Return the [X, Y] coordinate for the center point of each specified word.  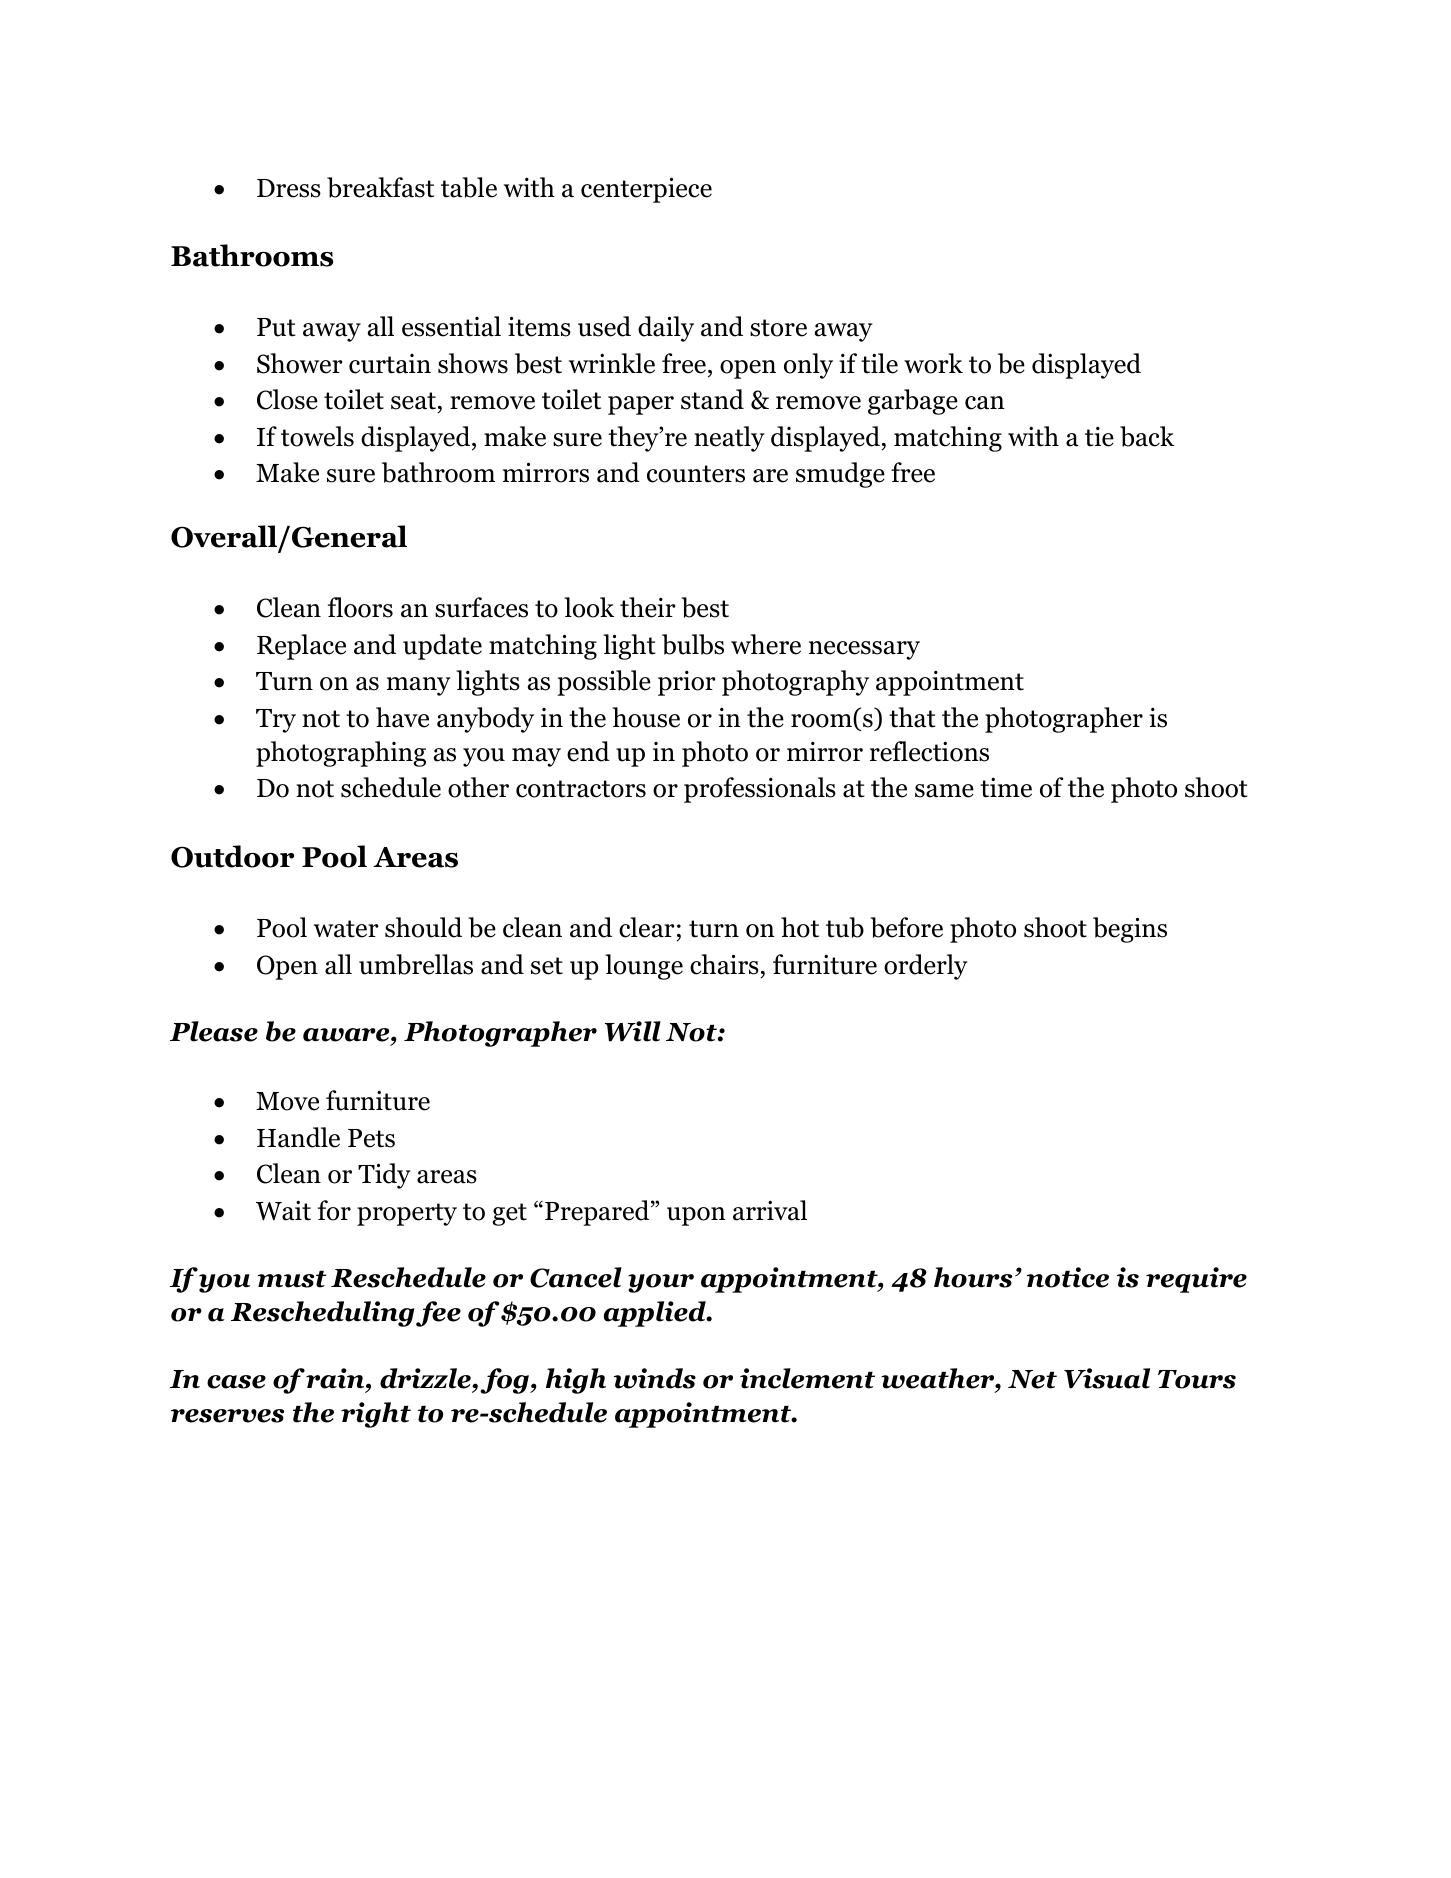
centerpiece [646, 190]
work [933, 363]
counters [696, 474]
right [376, 1415]
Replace [301, 647]
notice [1068, 1277]
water [346, 929]
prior [687, 683]
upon [696, 1216]
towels [317, 436]
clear [647, 927]
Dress [289, 188]
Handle [298, 1137]
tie [1099, 436]
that [912, 717]
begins [1130, 930]
